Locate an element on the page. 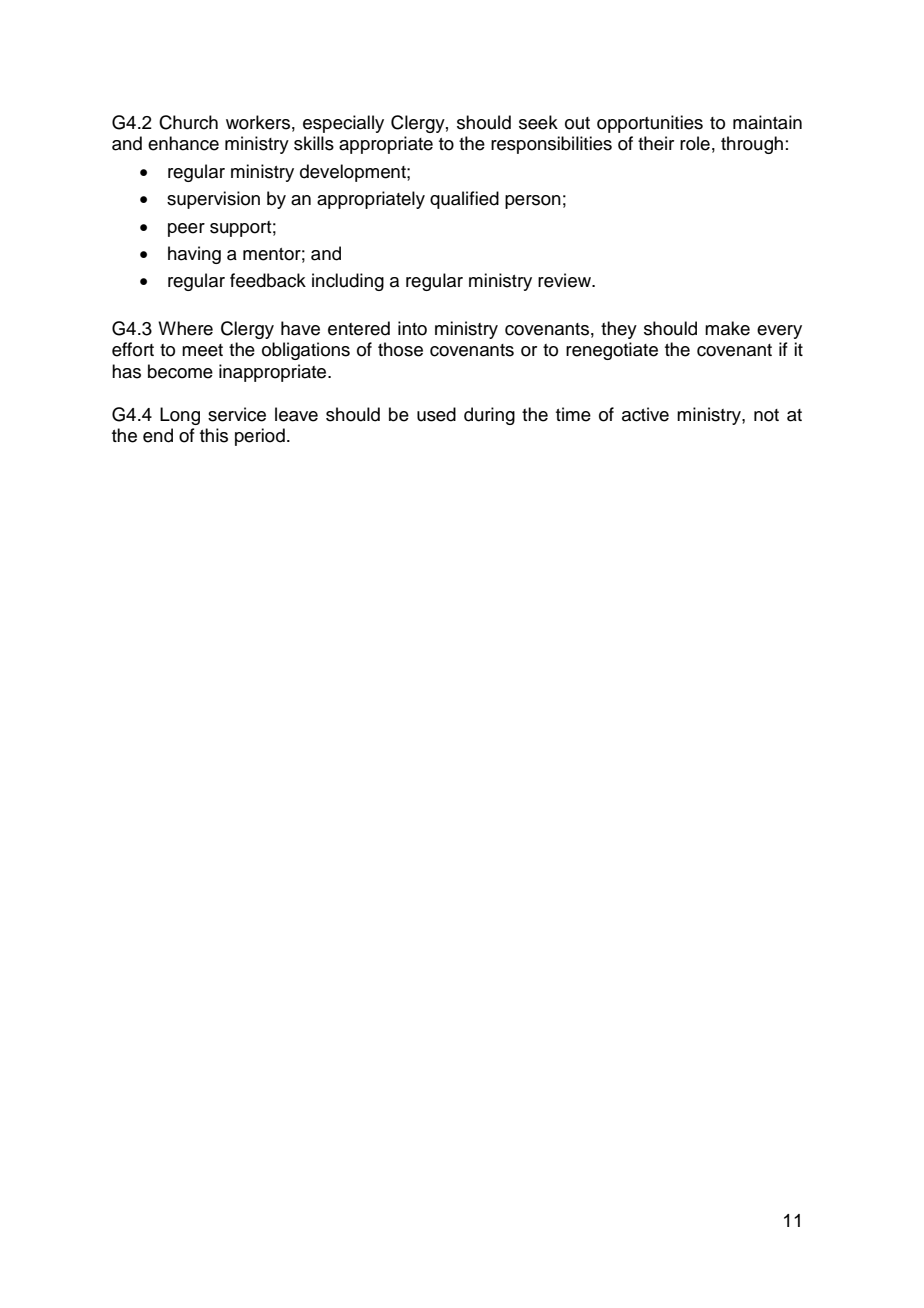 Image resolution: width=924 pixels, height=1308 pixels. feedback is located at coordinates (268, 280).
